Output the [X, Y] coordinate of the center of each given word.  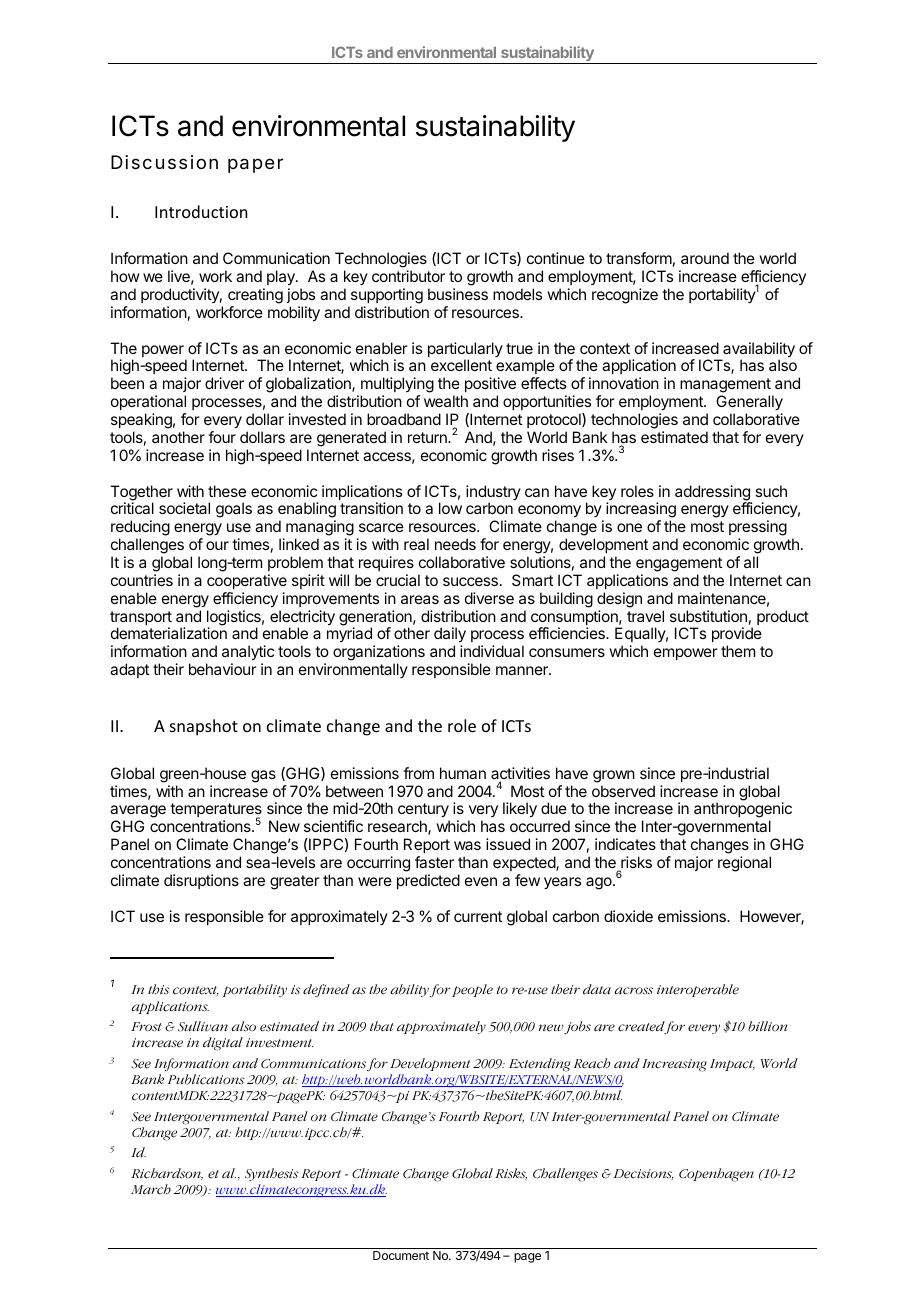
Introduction [201, 211]
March [151, 1189]
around [705, 258]
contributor [408, 276]
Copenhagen [716, 1175]
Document [401, 1255]
